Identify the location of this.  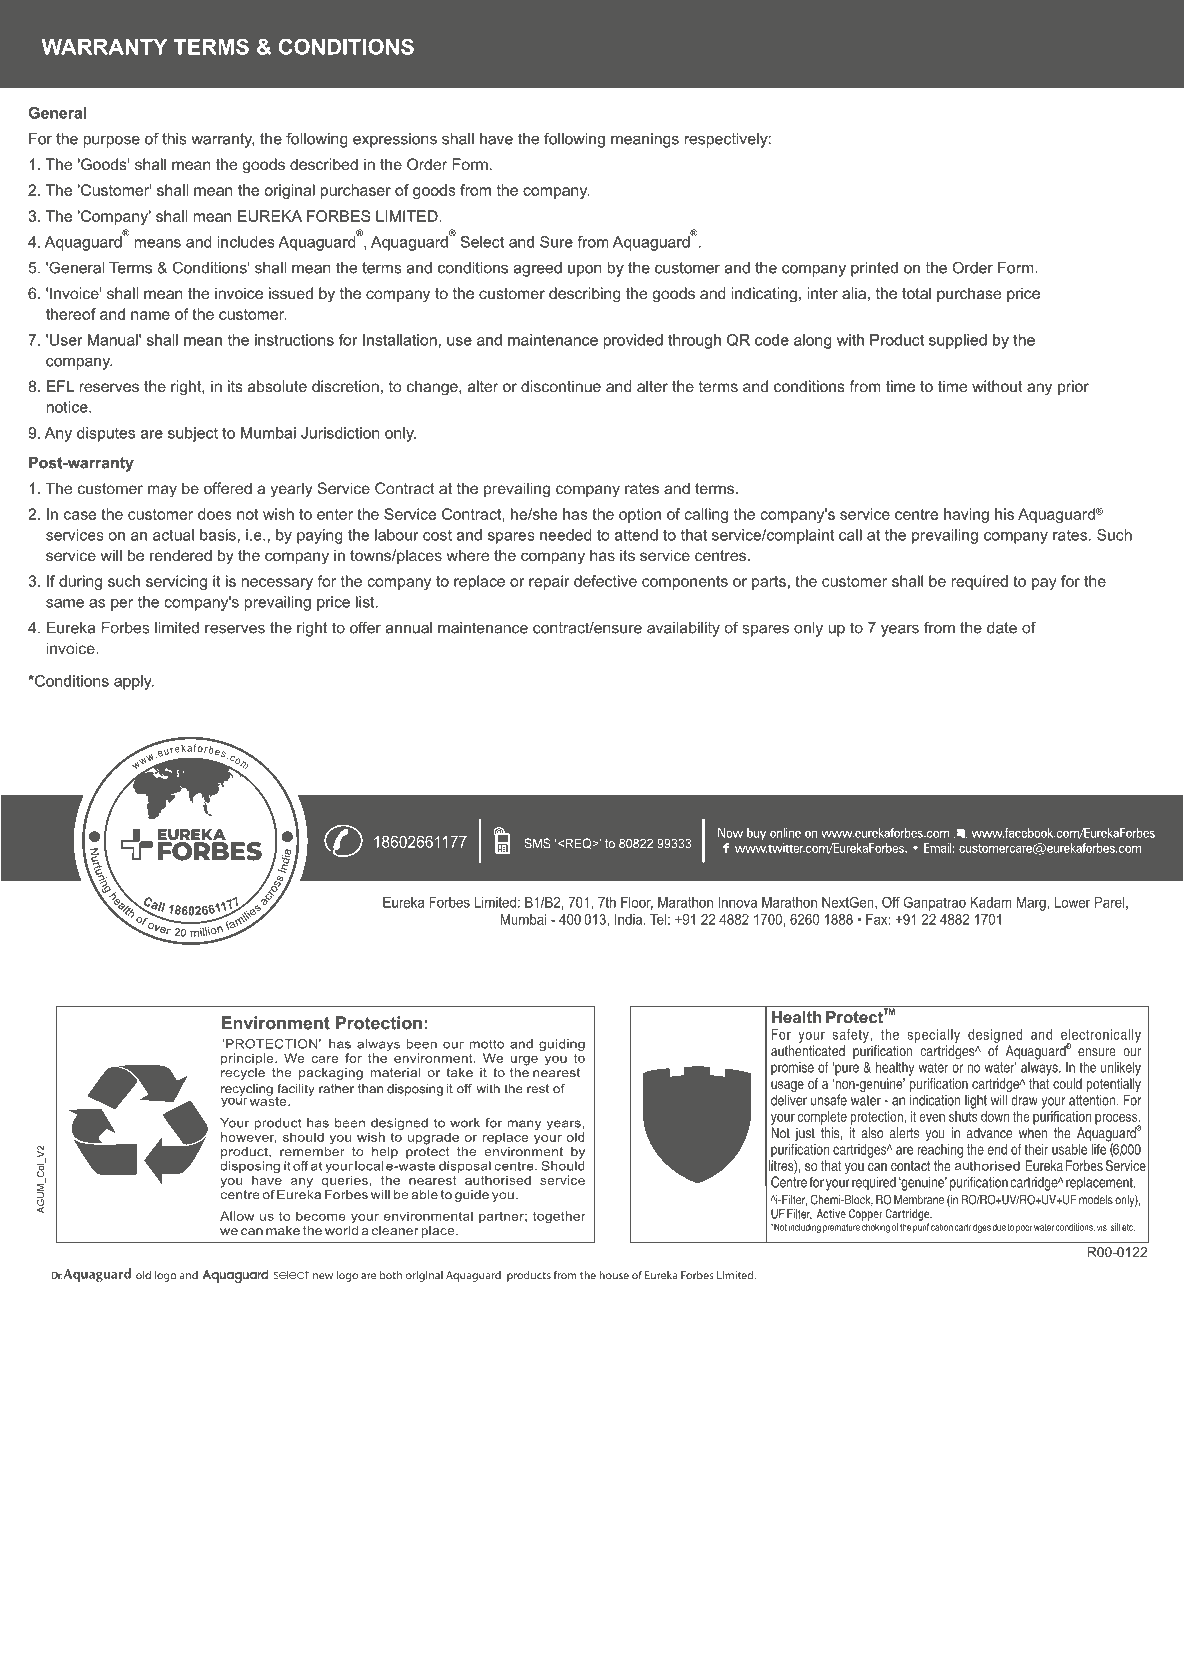
(174, 139).
